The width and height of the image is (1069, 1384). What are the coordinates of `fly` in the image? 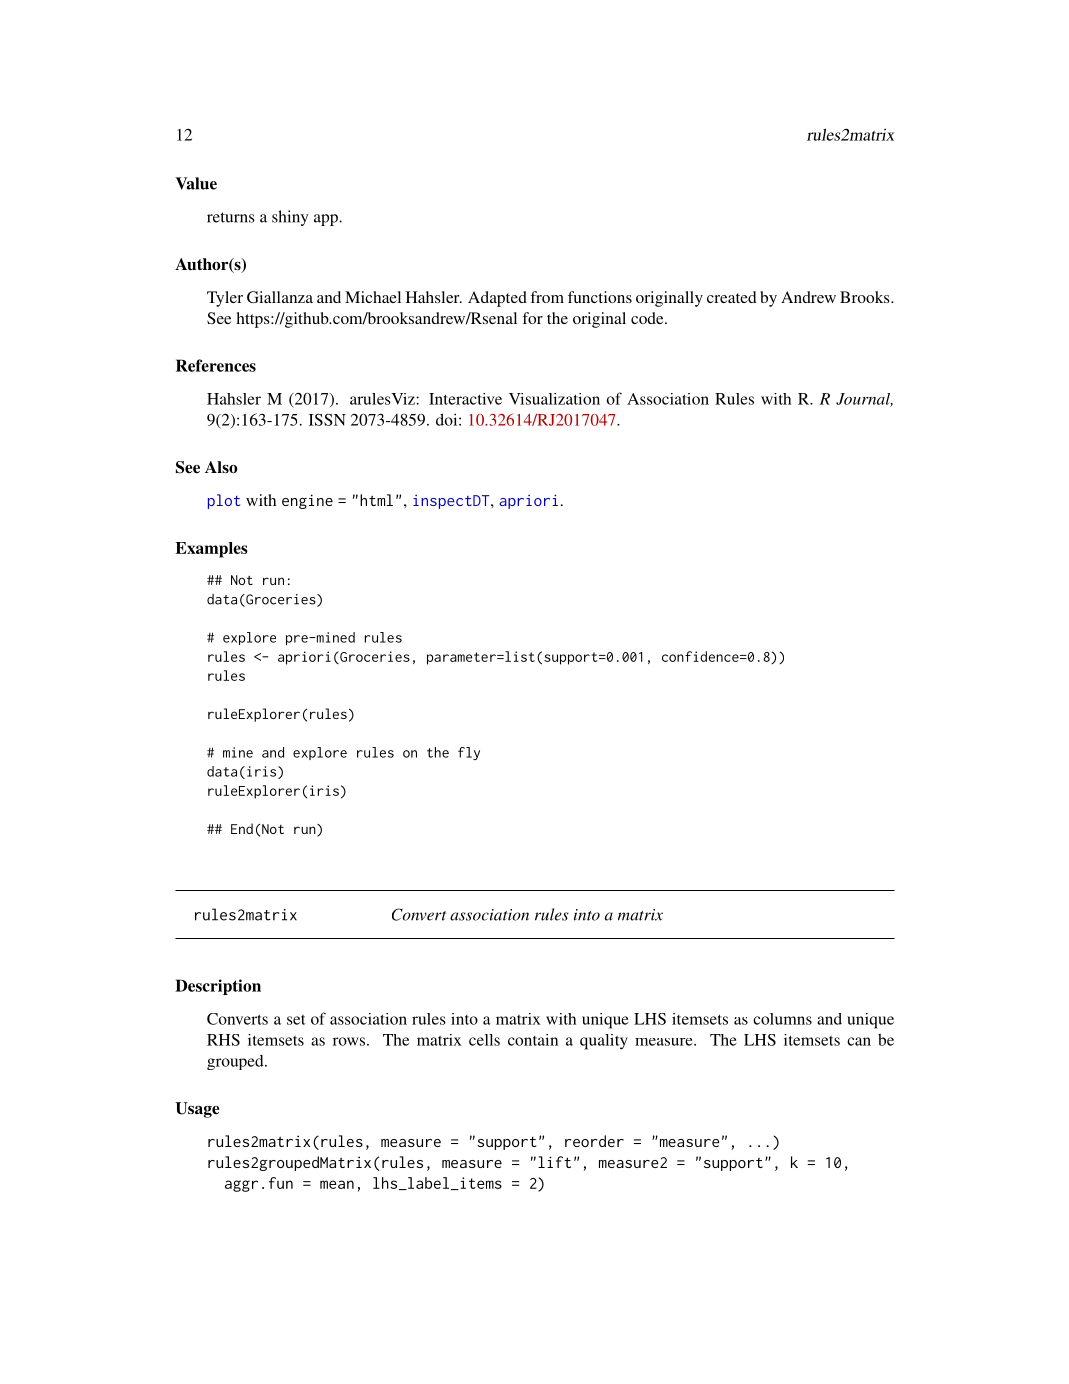 It's located at (469, 753).
